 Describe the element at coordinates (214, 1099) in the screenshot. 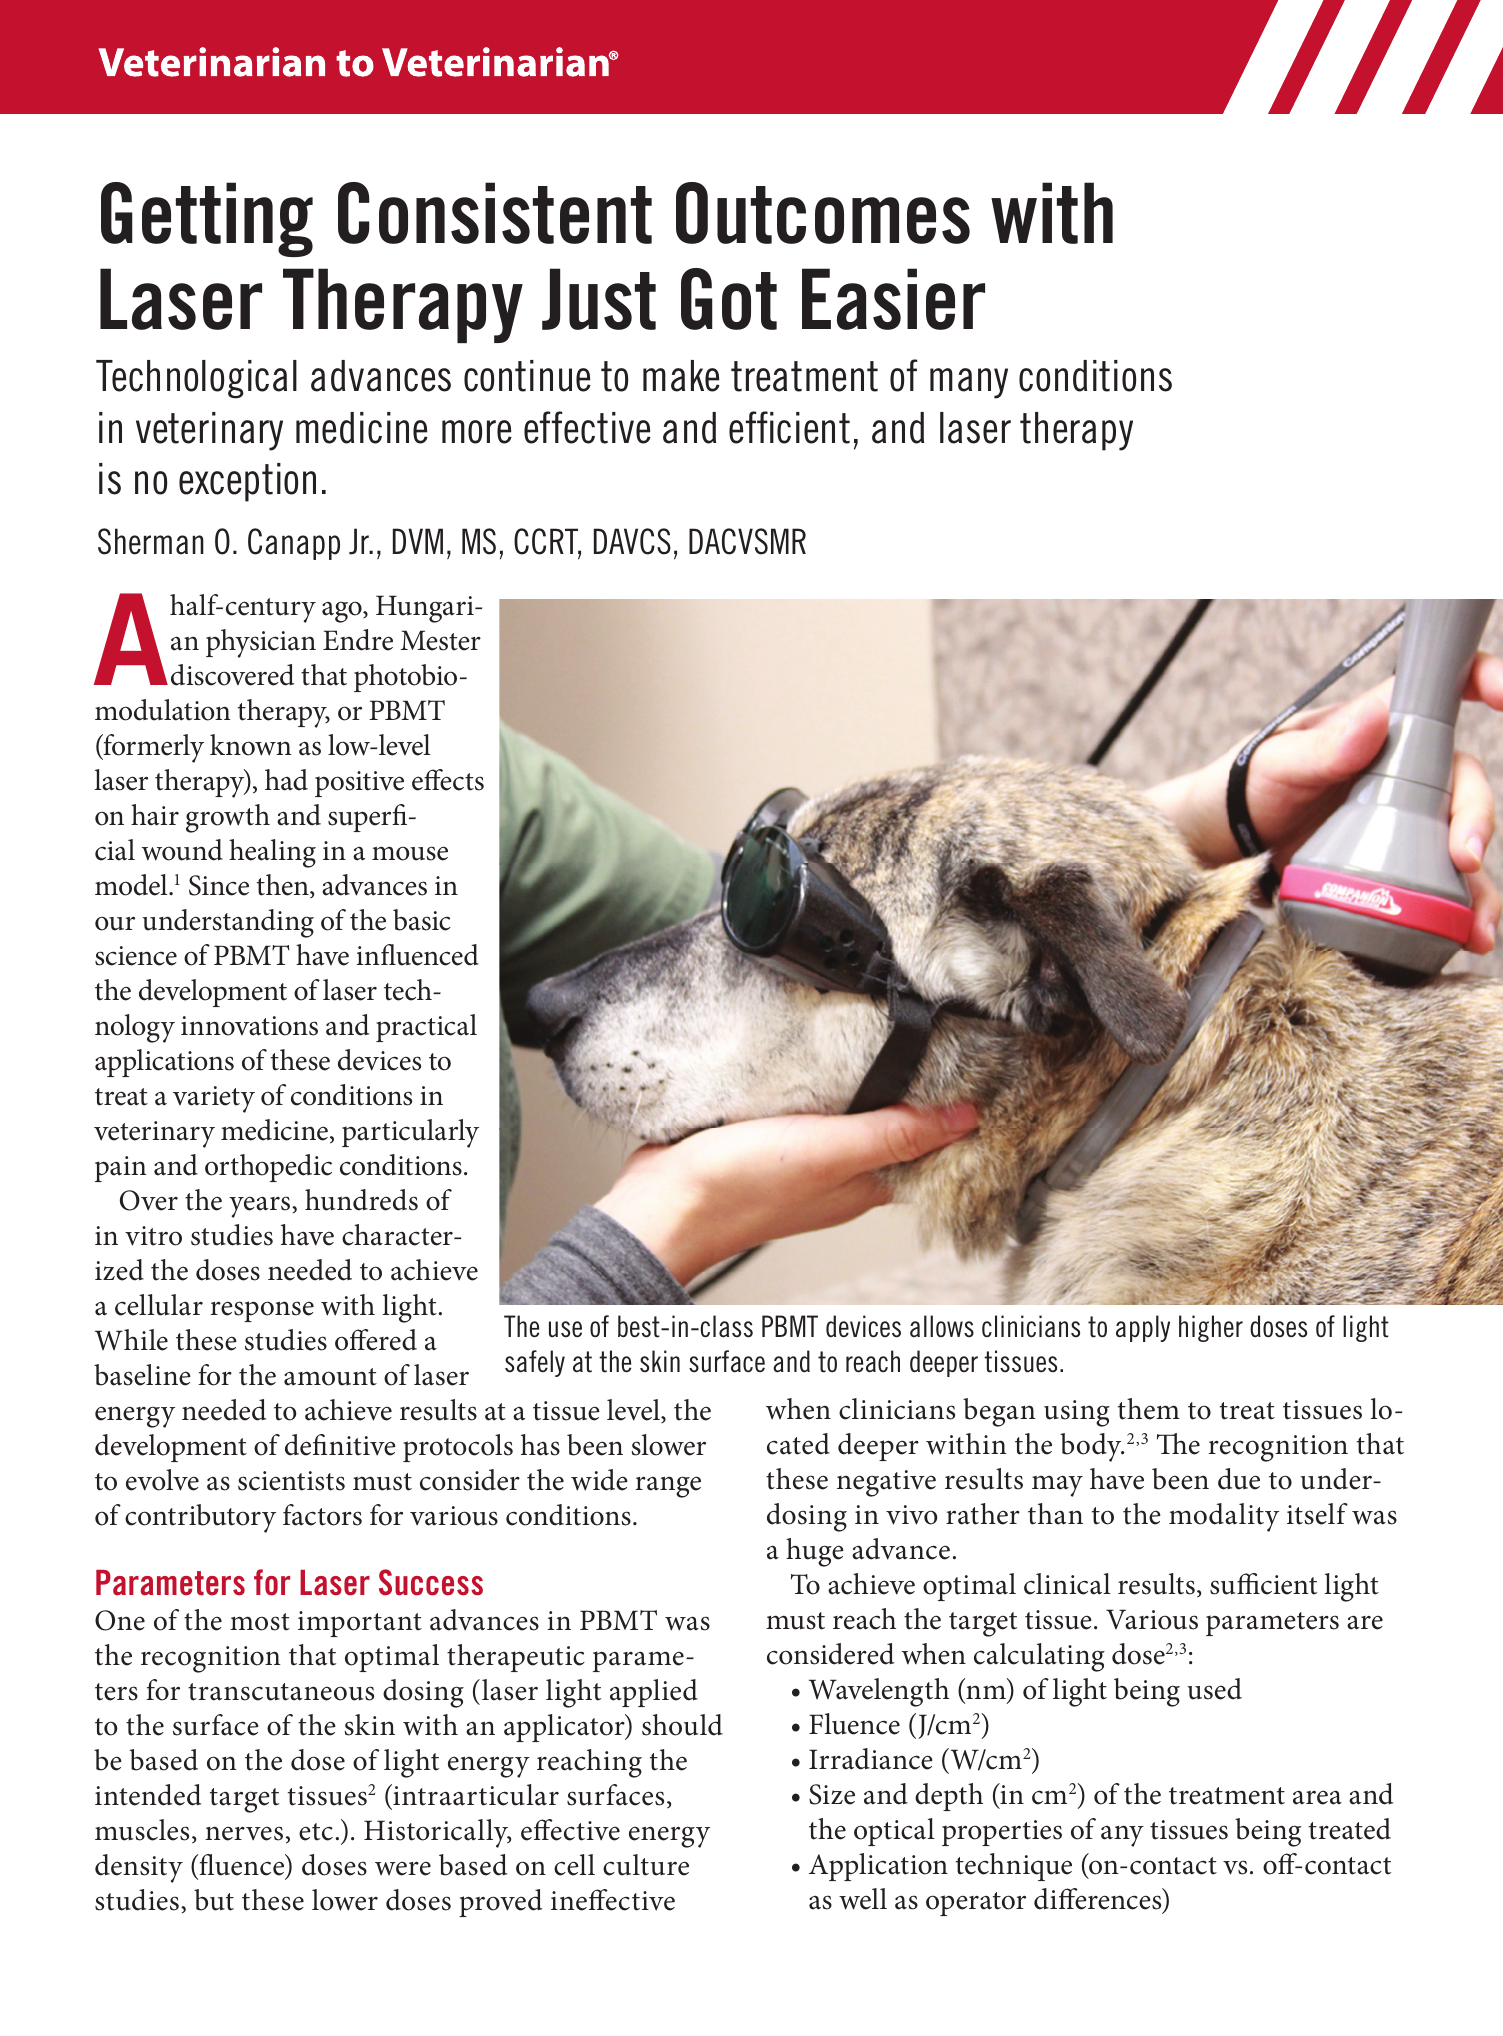

I see `variety` at that location.
